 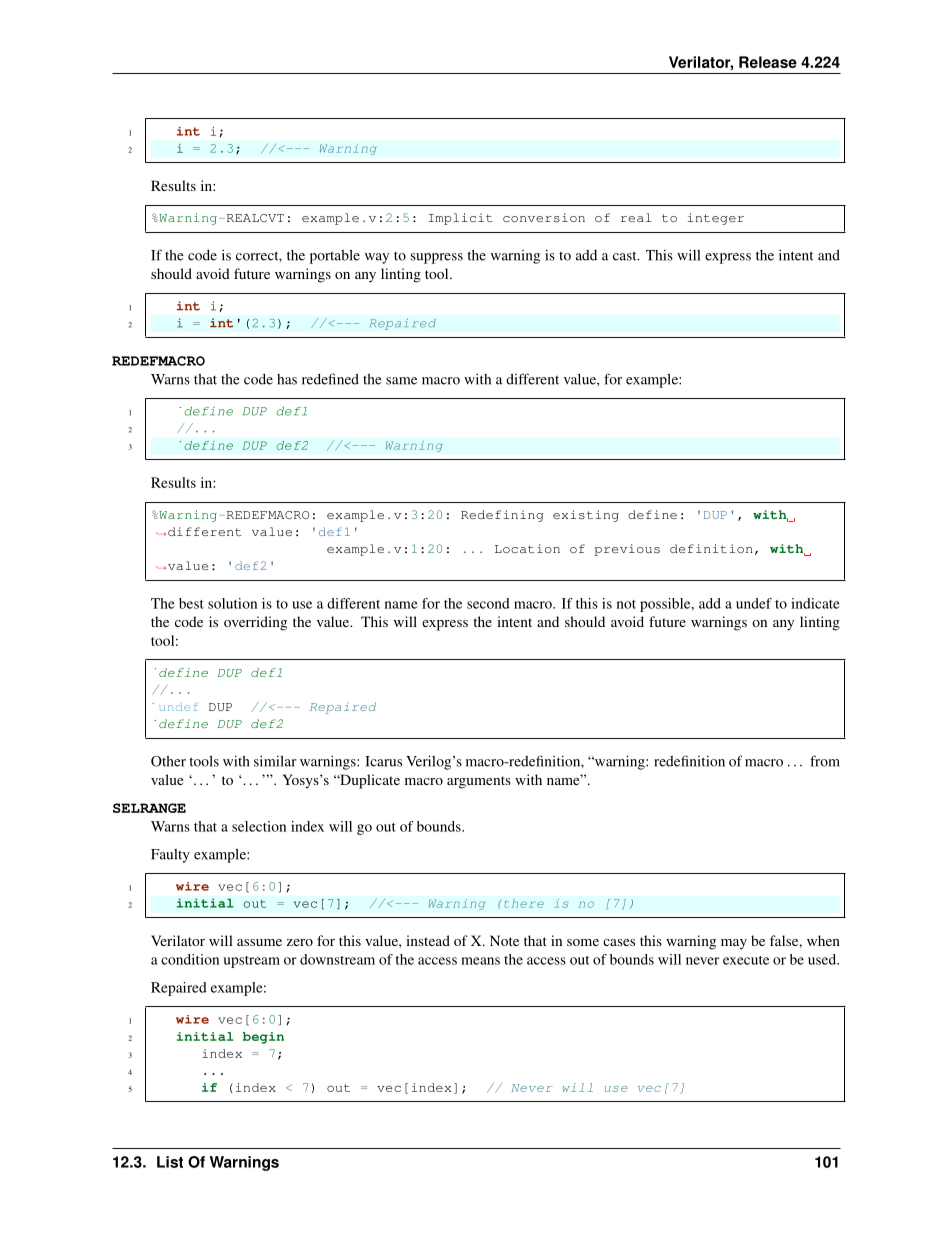 What do you see at coordinates (461, 219) in the screenshot?
I see `Implicit` at bounding box center [461, 219].
